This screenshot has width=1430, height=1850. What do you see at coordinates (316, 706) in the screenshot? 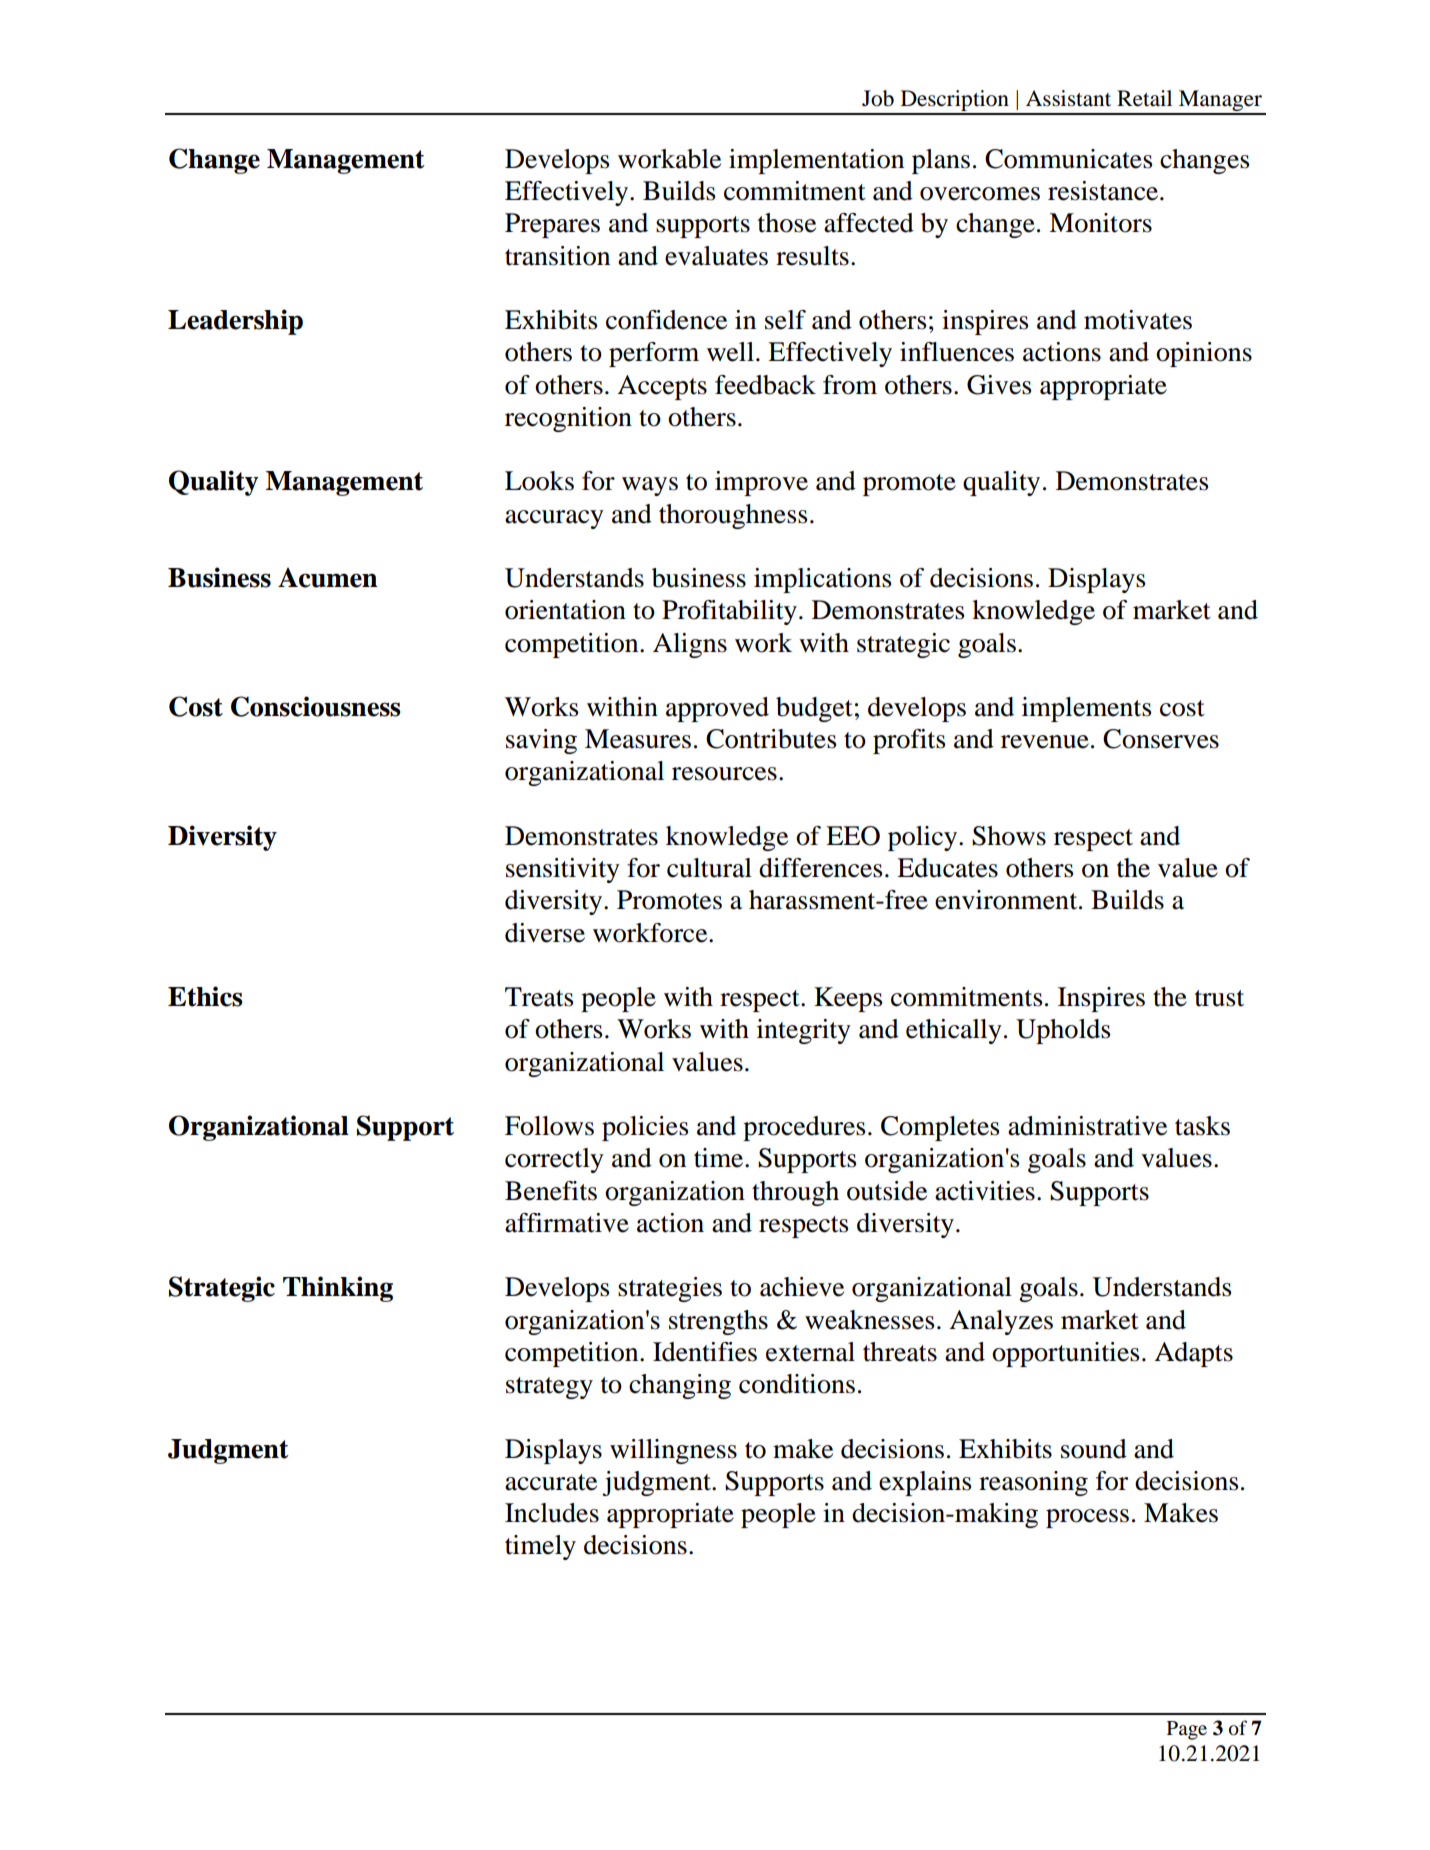
I see `Consciousness` at bounding box center [316, 706].
